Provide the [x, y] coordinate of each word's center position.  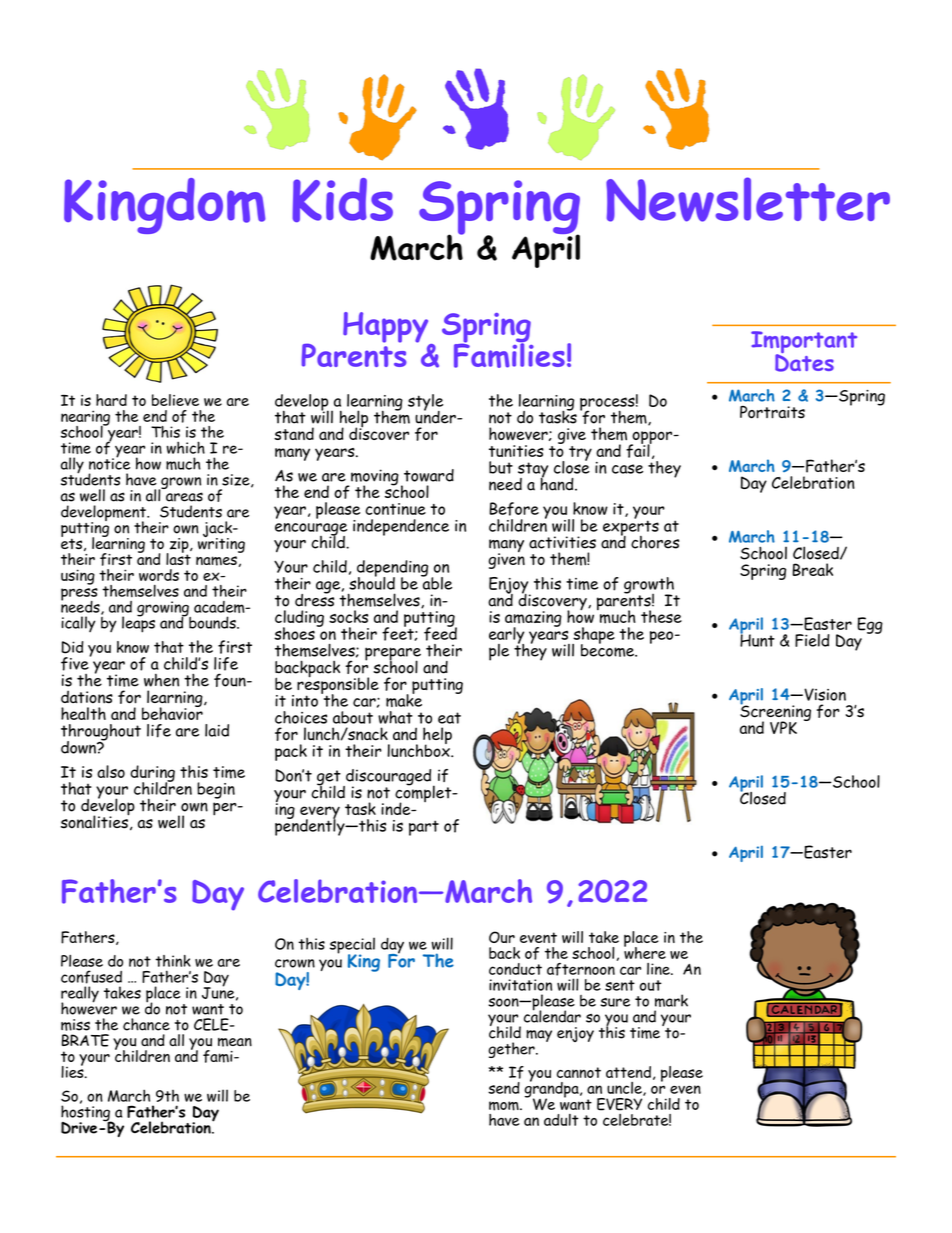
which [185, 447]
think [173, 961]
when [161, 680]
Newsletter [748, 199]
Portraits [772, 412]
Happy [387, 328]
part [424, 828]
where [645, 951]
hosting [86, 1113]
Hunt [757, 639]
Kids [342, 200]
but [501, 467]
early [506, 636]
